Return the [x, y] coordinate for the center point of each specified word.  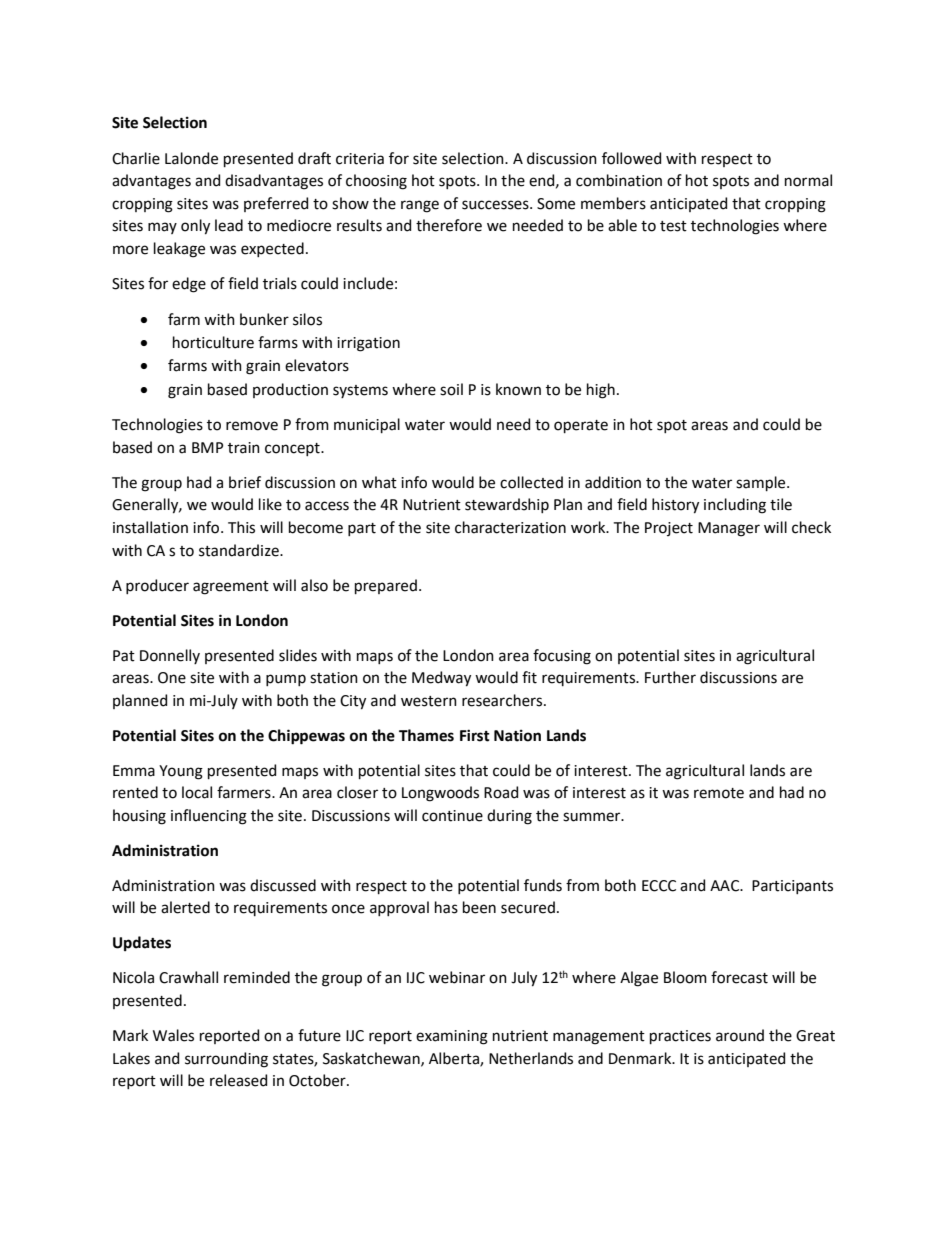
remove [252, 426]
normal [808, 180]
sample [762, 483]
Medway [441, 679]
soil [451, 389]
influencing [209, 817]
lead [229, 225]
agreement [231, 588]
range [420, 206]
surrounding [226, 1060]
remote [719, 793]
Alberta [455, 1059]
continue [452, 816]
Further [670, 677]
